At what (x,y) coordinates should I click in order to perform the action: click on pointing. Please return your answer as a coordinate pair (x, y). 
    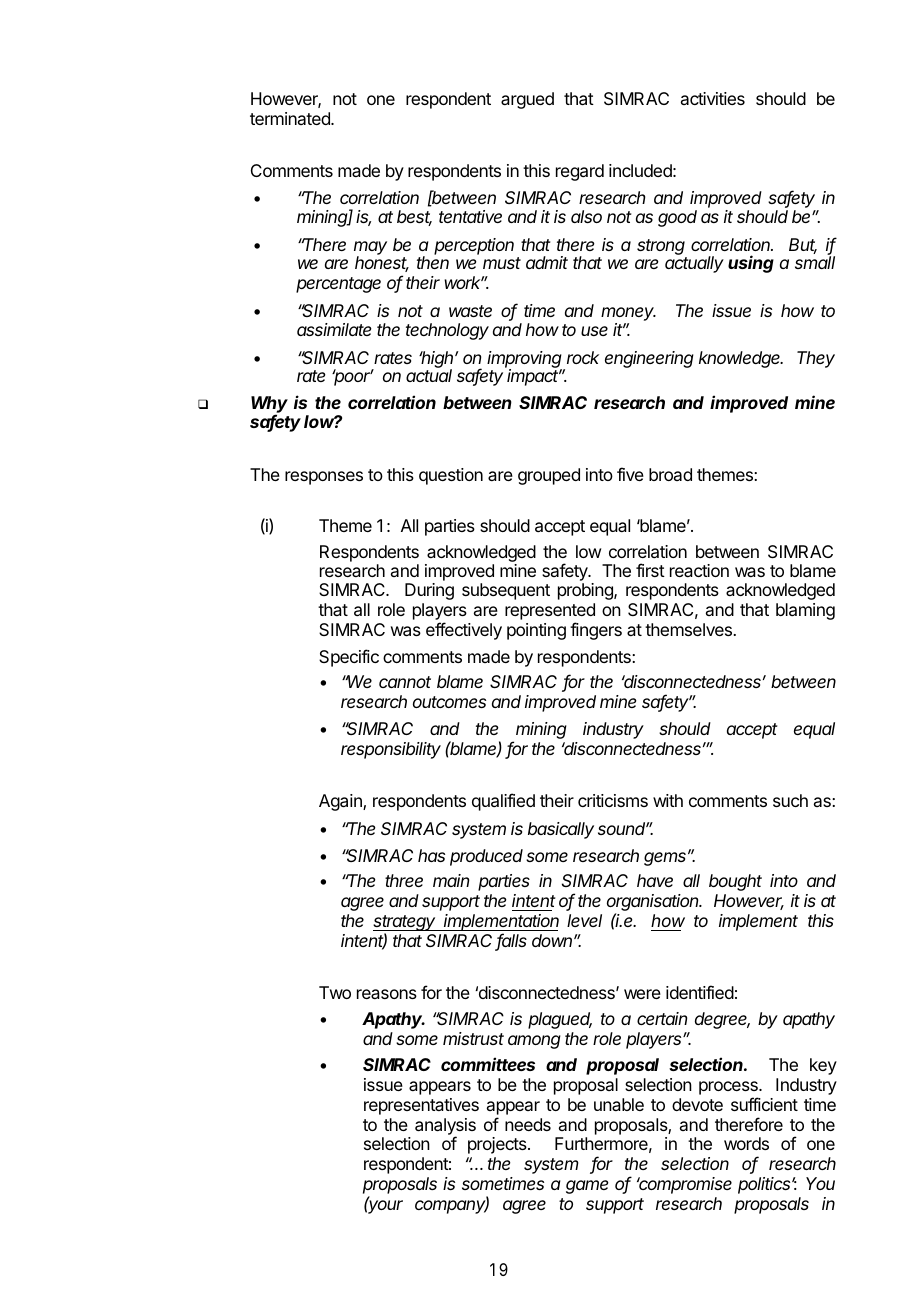
    Looking at the image, I should click on (536, 631).
